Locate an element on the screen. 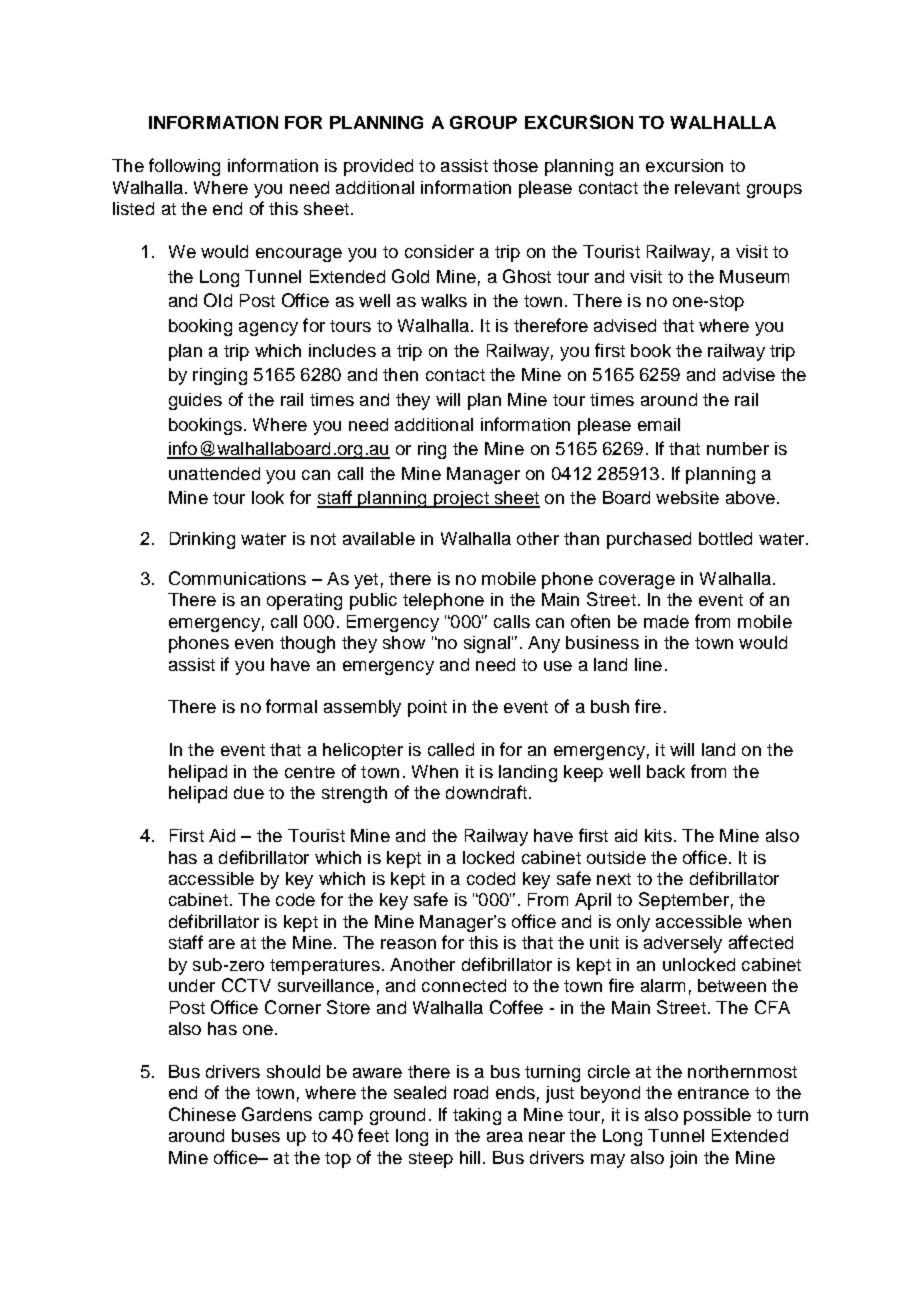  following is located at coordinates (184, 167).
